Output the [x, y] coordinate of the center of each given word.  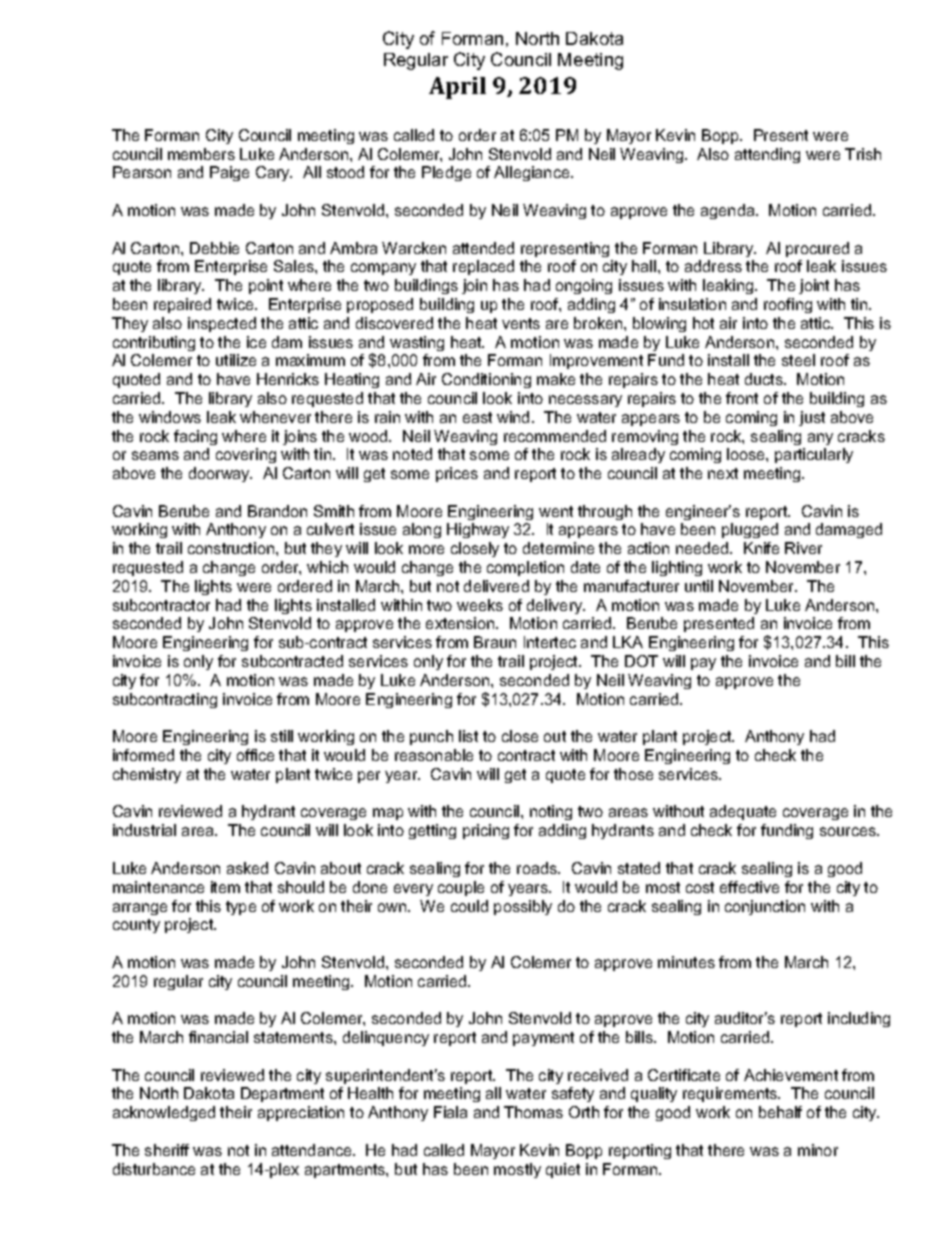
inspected [222, 324]
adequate [743, 812]
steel [798, 360]
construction [232, 548]
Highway [478, 530]
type [241, 908]
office [255, 755]
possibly [523, 907]
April [457, 88]
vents [521, 323]
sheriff [167, 1150]
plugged [750, 530]
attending [767, 155]
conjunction [765, 907]
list [468, 736]
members [201, 154]
